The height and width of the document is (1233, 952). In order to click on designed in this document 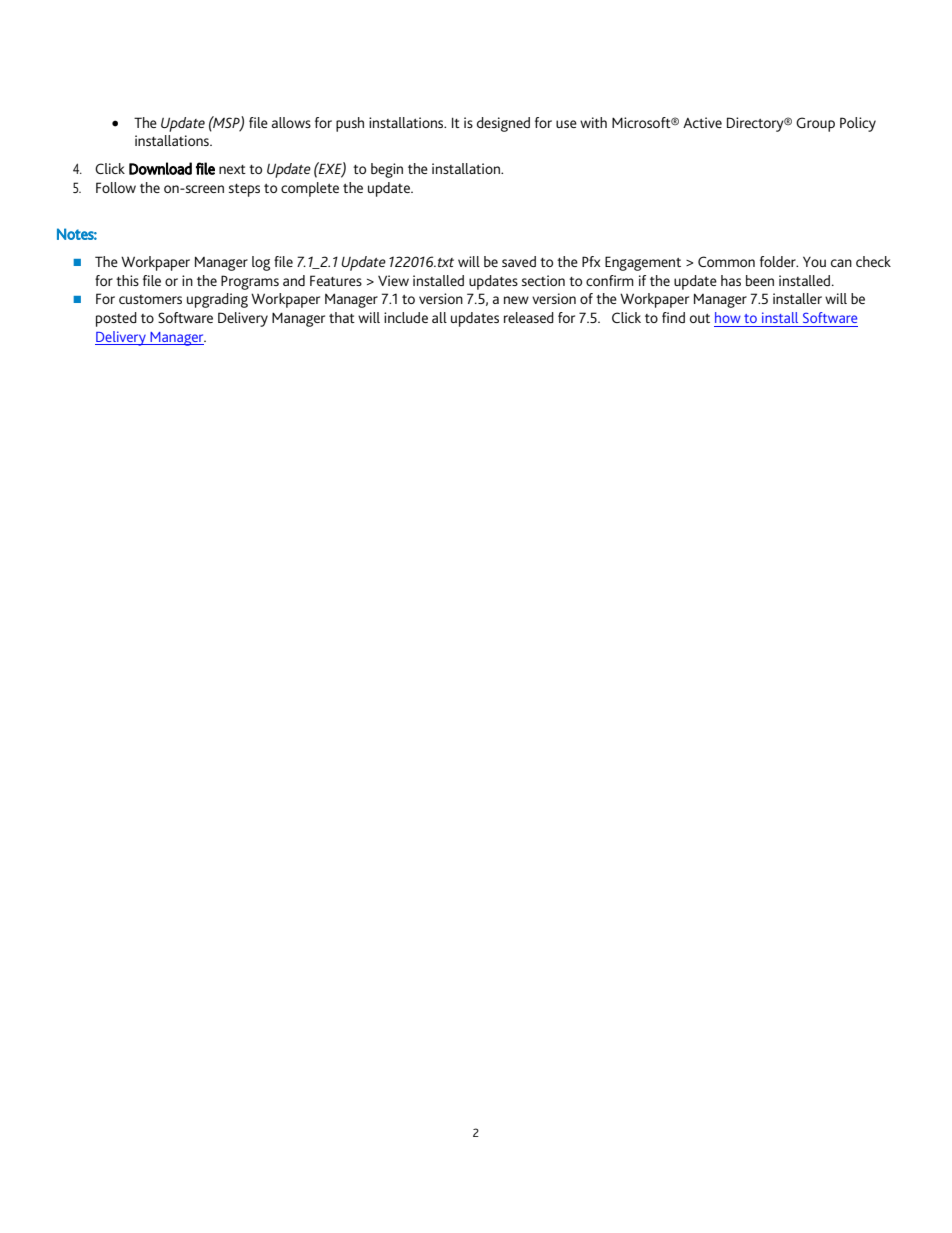, I will do `click(503, 124)`.
